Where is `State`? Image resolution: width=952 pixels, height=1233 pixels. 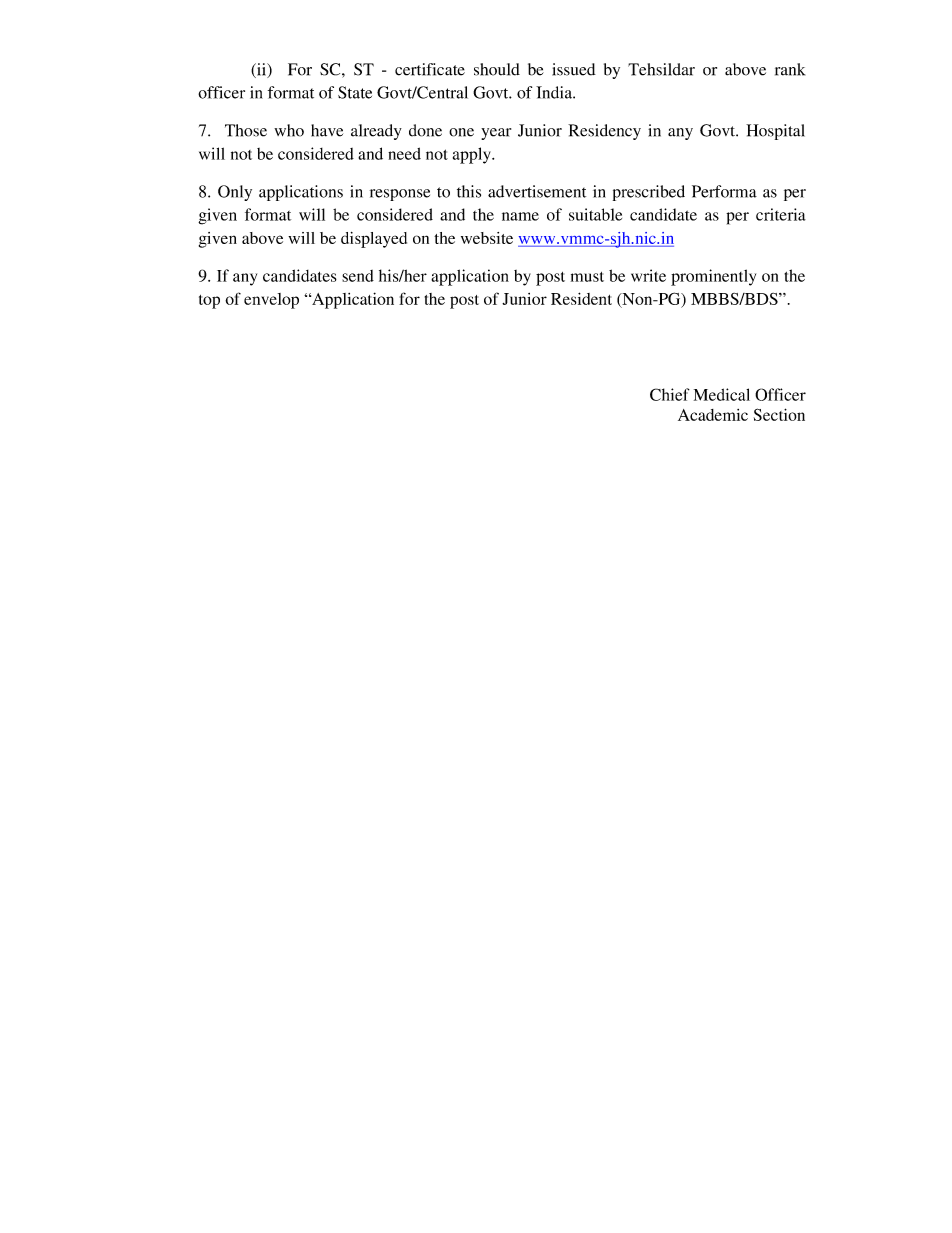 State is located at coordinates (355, 92).
